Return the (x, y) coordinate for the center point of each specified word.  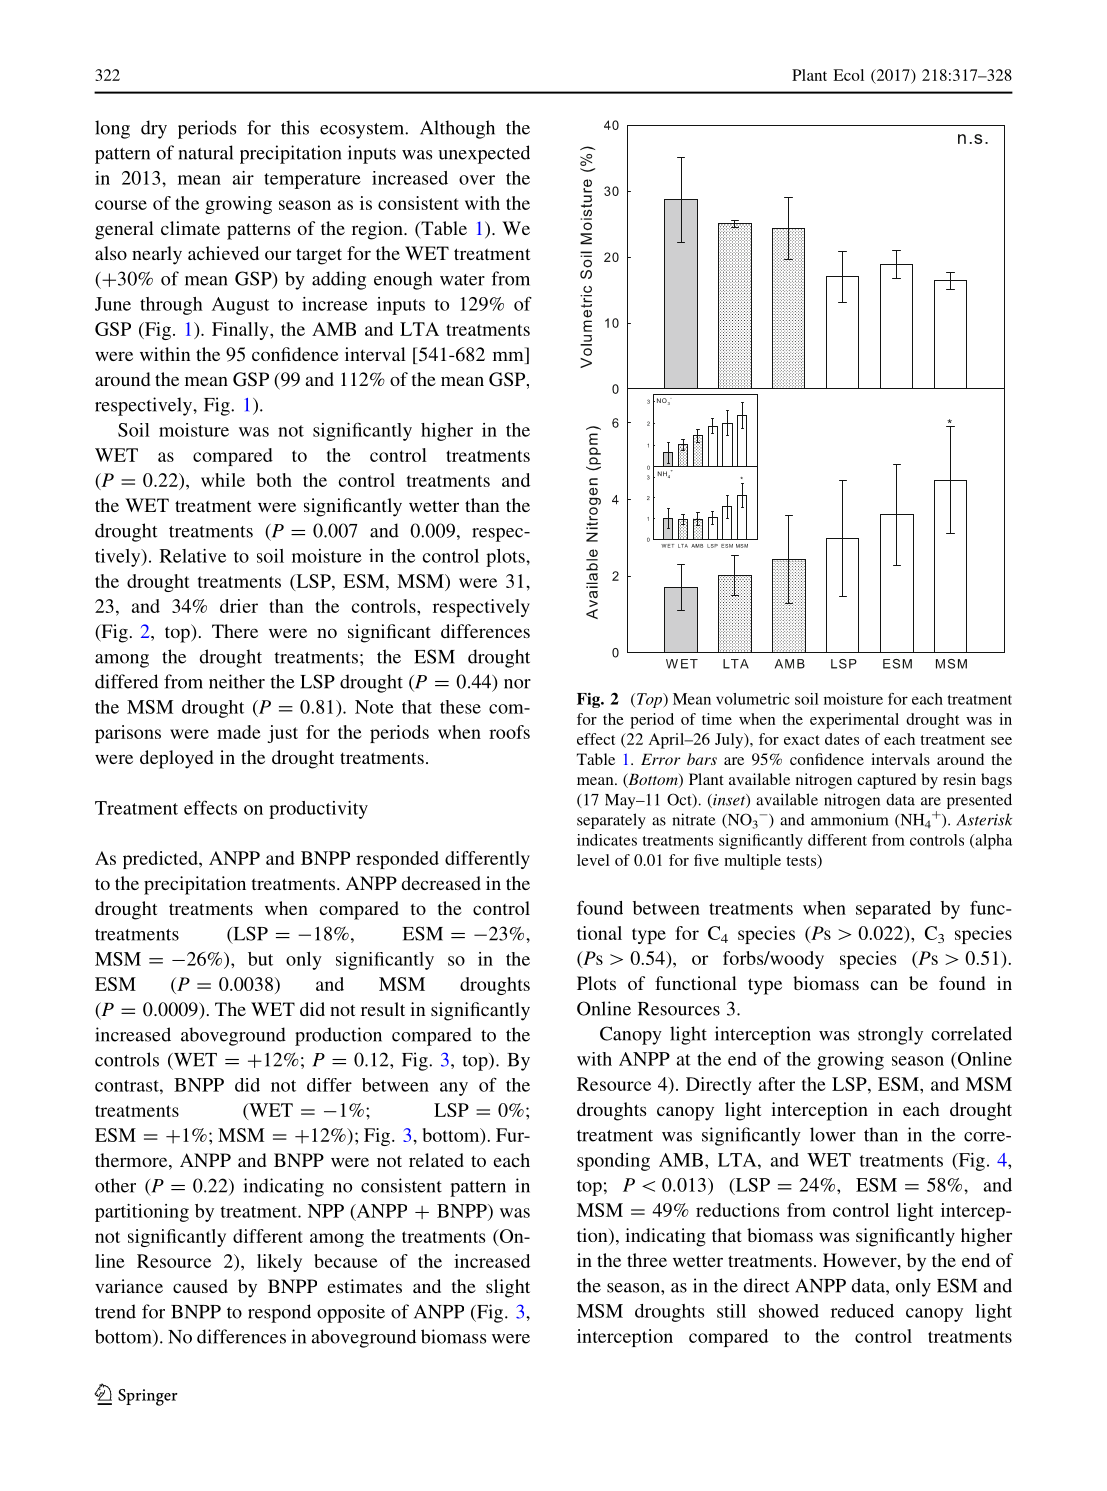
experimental (854, 721)
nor (517, 684)
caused (200, 1286)
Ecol (848, 75)
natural (206, 152)
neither (237, 681)
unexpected (484, 154)
